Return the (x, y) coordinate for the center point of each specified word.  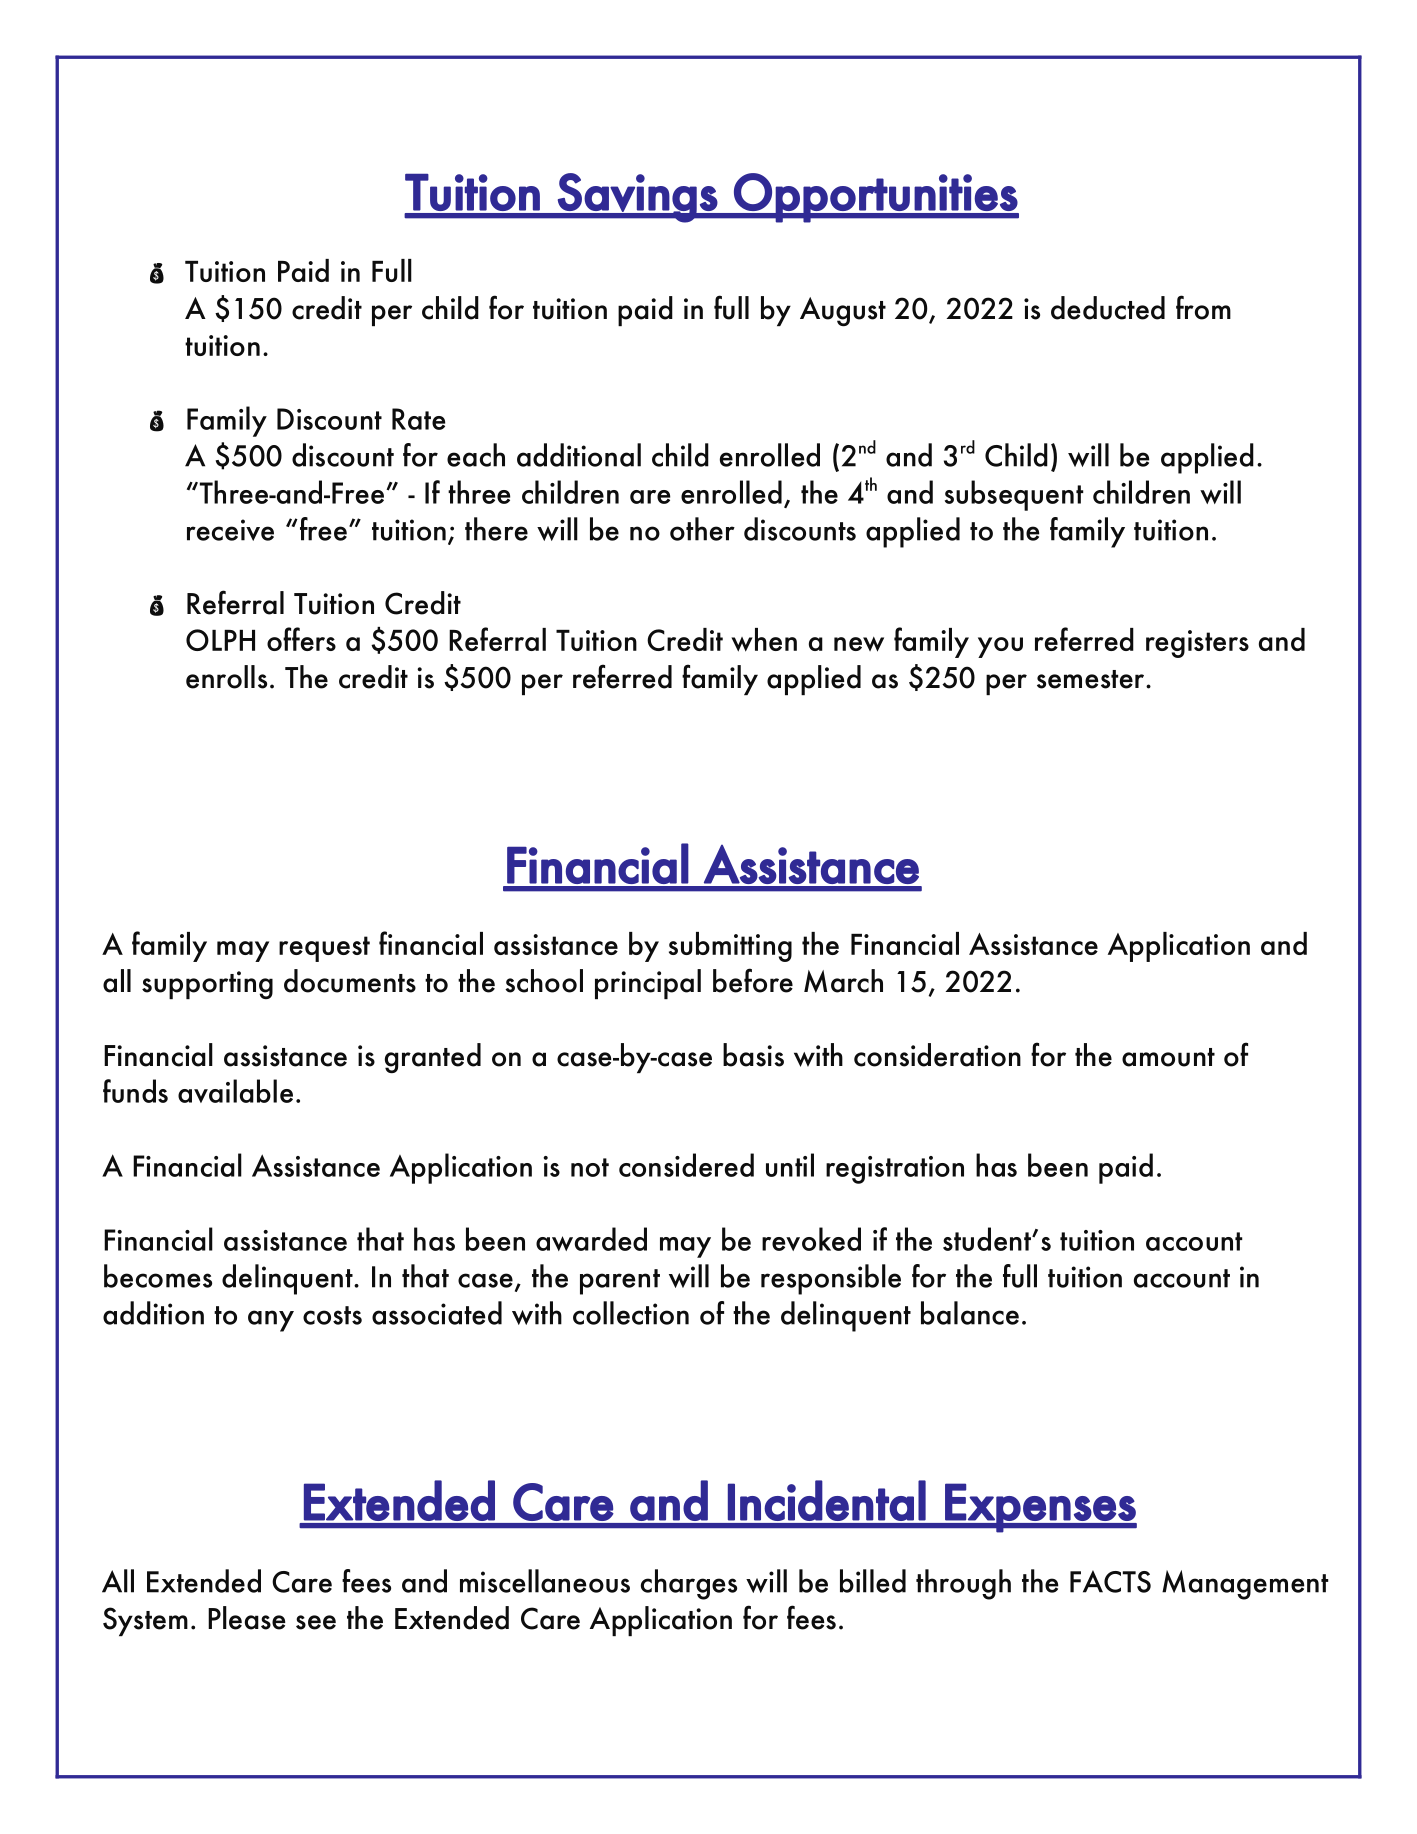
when (764, 640)
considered (686, 1165)
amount (1168, 1057)
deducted (1108, 308)
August (843, 311)
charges (689, 1584)
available (235, 1091)
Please (247, 1618)
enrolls (226, 677)
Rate (418, 419)
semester (1092, 679)
